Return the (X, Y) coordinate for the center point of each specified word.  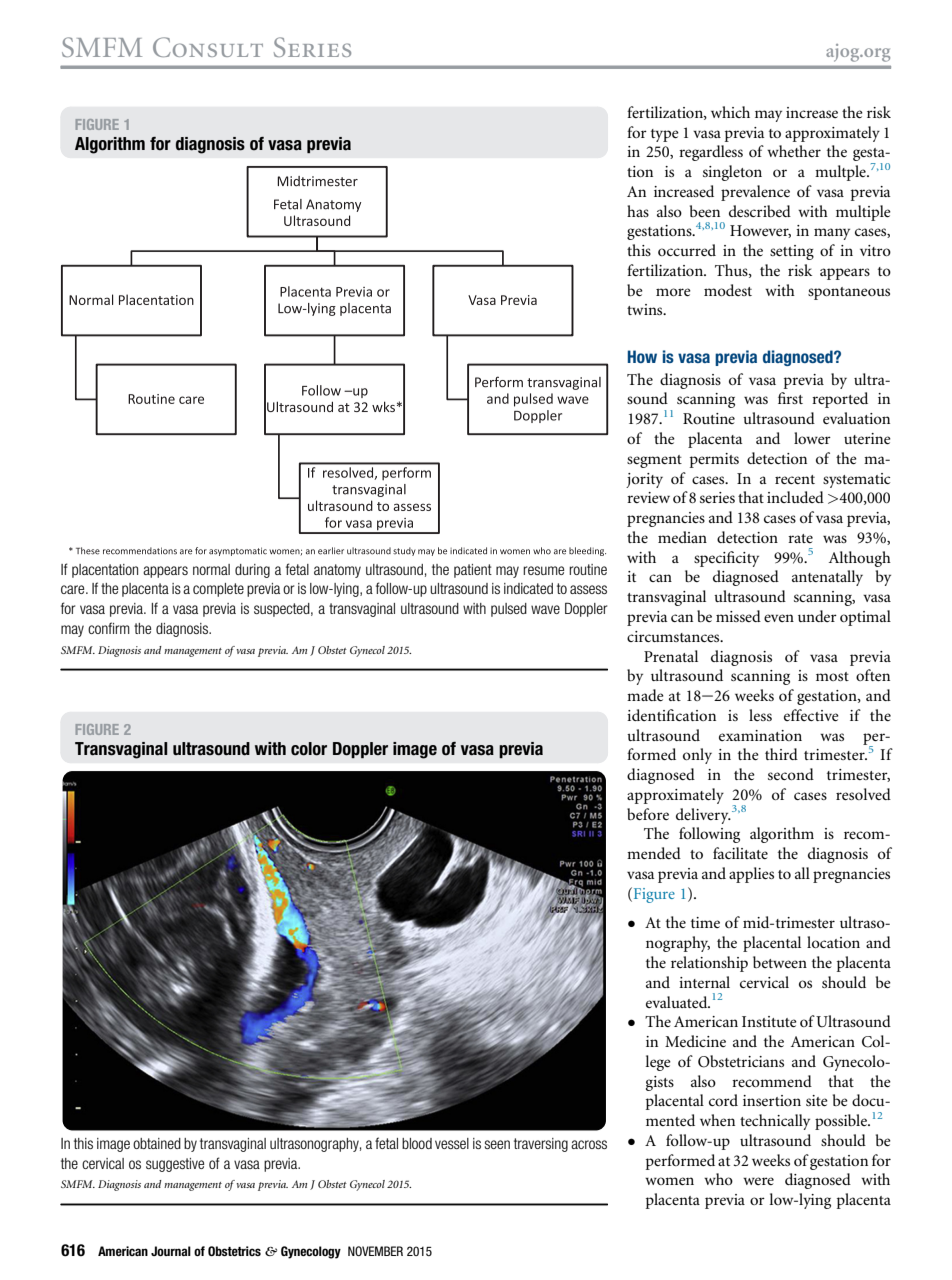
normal (211, 569)
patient (473, 571)
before (648, 814)
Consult (208, 47)
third (781, 754)
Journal (171, 1251)
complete (218, 590)
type (665, 135)
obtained (157, 1143)
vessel (452, 1143)
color (309, 749)
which (730, 112)
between (780, 962)
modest (728, 290)
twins (646, 309)
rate (800, 538)
